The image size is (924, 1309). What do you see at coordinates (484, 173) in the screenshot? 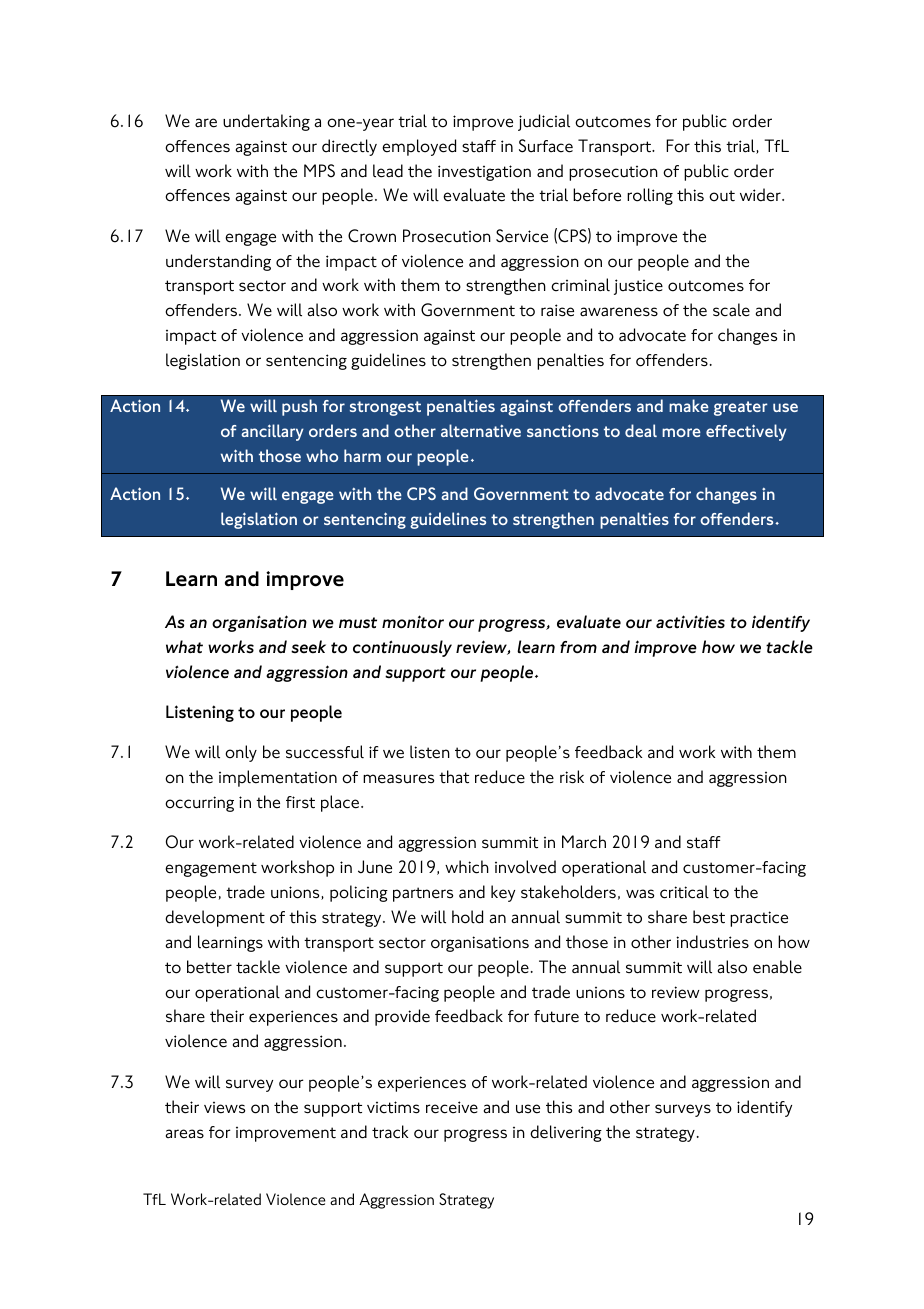
I see `investigation` at bounding box center [484, 173].
